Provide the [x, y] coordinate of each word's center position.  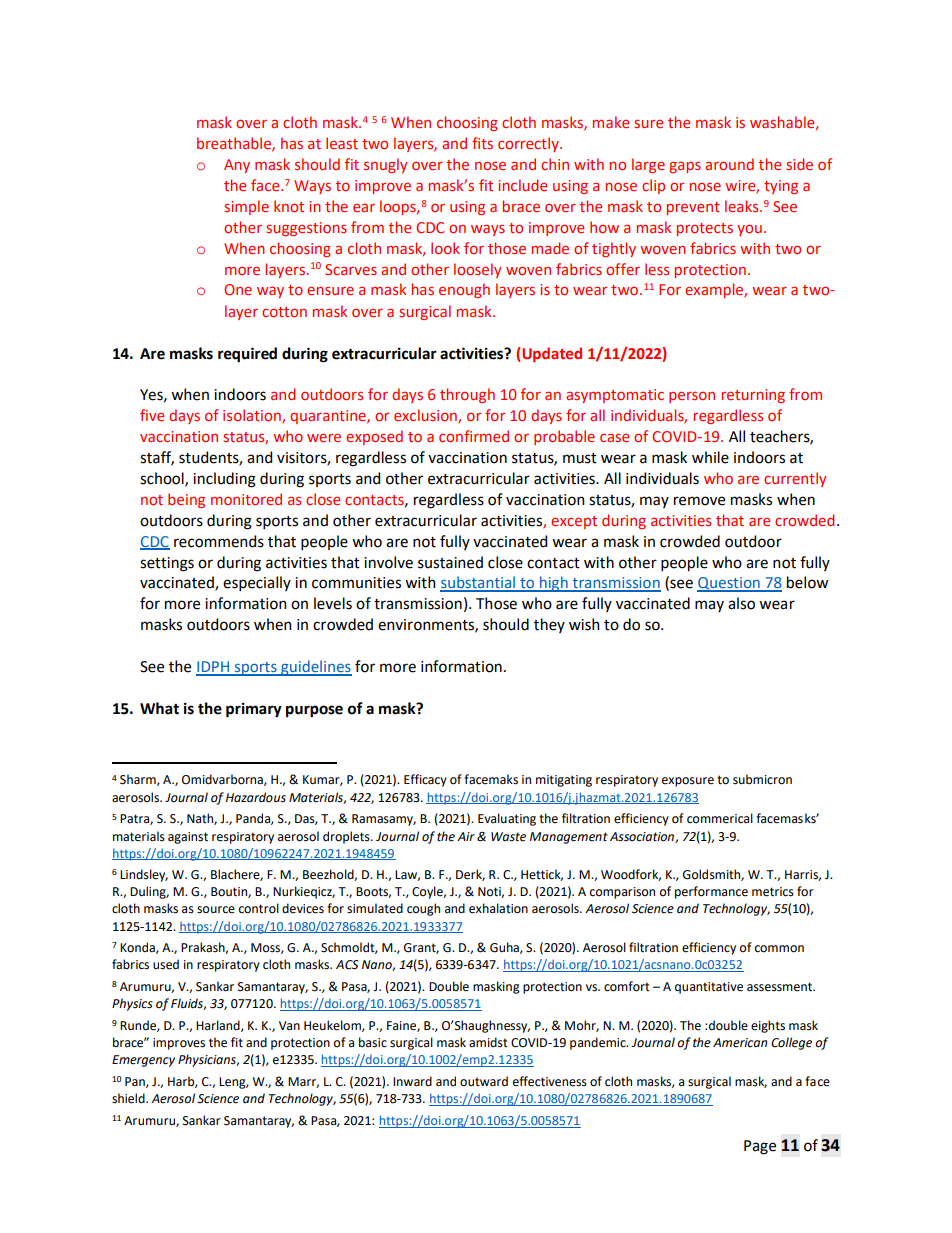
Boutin [230, 892]
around [729, 164]
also [741, 603]
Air [466, 836]
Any [237, 166]
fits [482, 143]
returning [753, 396]
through [467, 395]
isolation [253, 416]
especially [257, 583]
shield [129, 1098]
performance [711, 892]
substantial [478, 583]
